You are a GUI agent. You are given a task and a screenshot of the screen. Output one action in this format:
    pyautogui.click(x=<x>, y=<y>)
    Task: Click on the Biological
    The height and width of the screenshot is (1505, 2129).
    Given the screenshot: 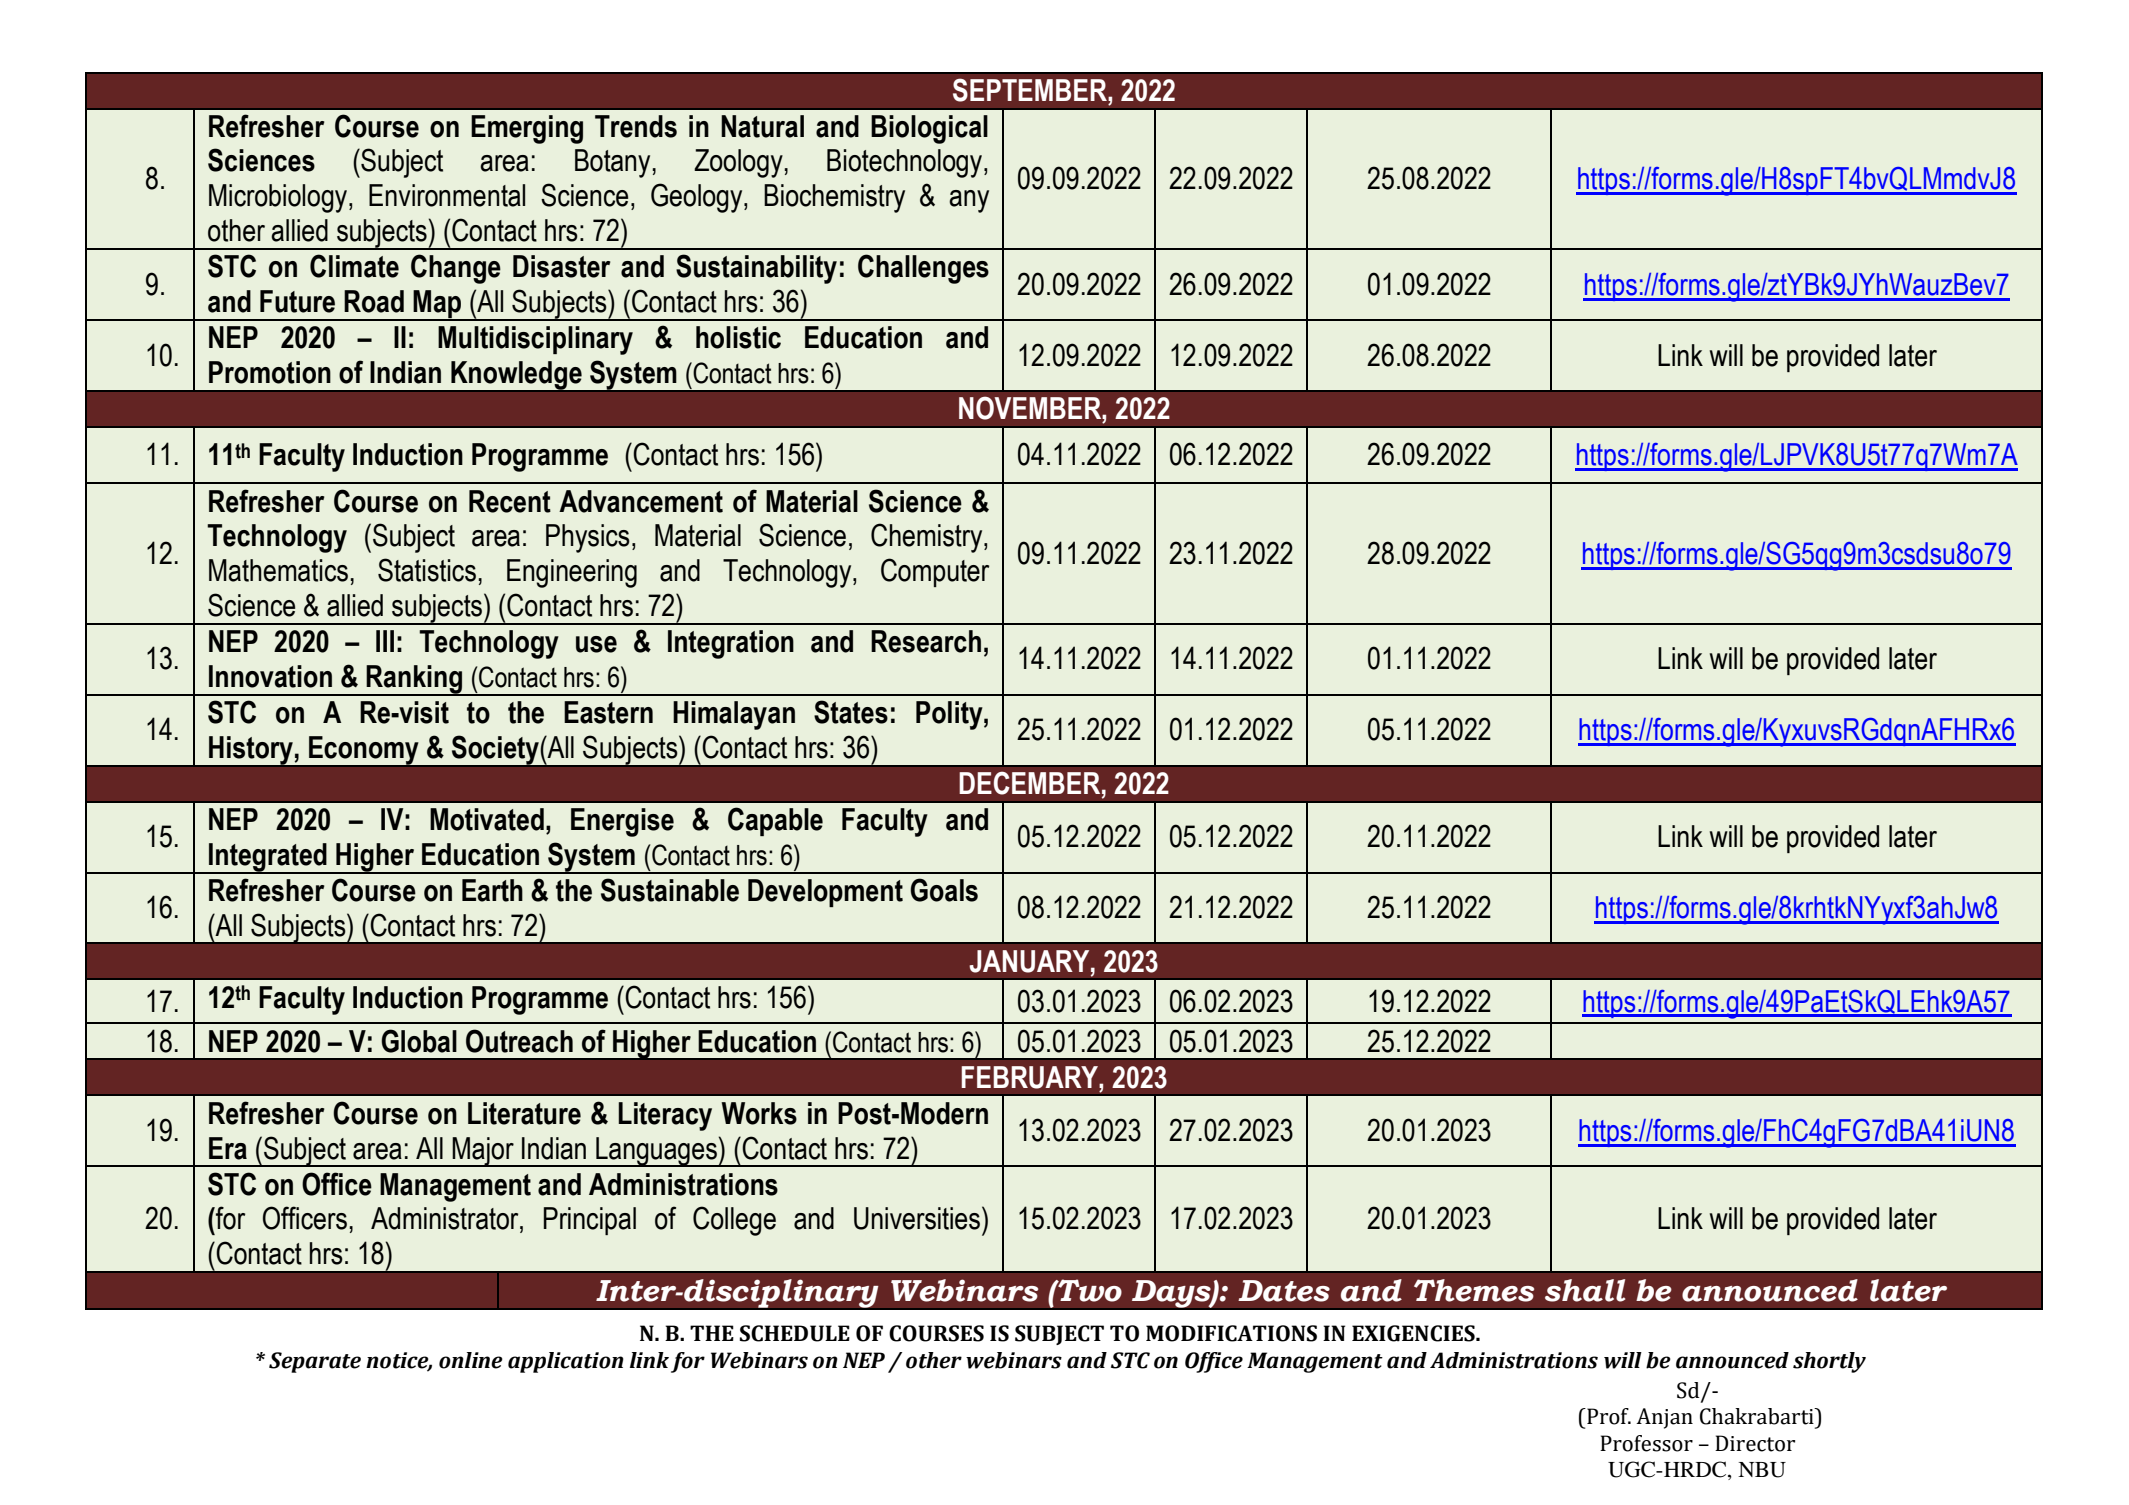 What is the action you would take?
    pyautogui.click(x=929, y=129)
